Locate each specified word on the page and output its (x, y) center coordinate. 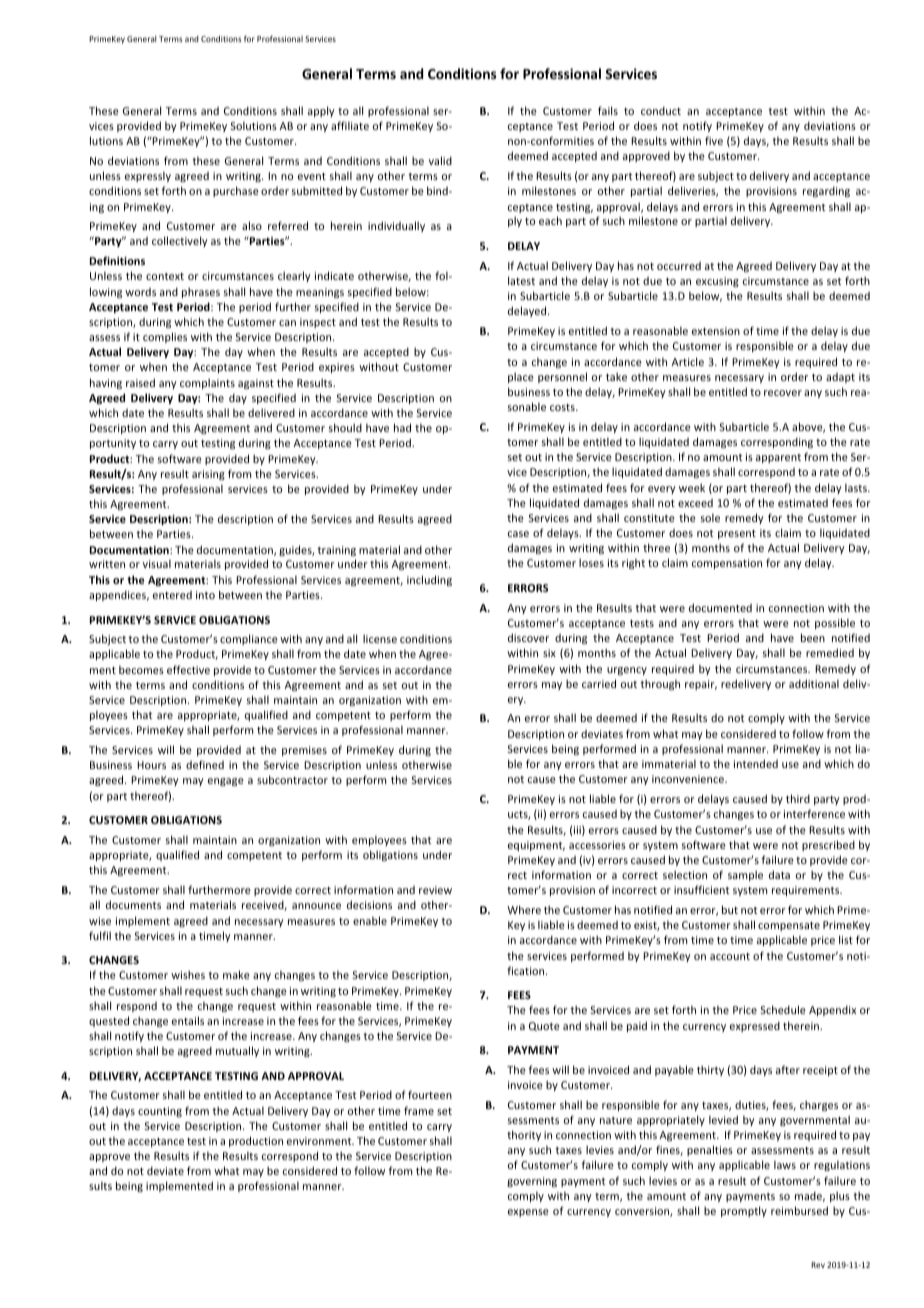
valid (440, 160)
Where (524, 909)
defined (205, 764)
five (714, 140)
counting (160, 1112)
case (518, 534)
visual (157, 563)
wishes (188, 974)
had (402, 427)
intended (756, 763)
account (730, 956)
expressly (148, 176)
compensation (727, 564)
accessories (597, 845)
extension (716, 331)
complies (165, 337)
